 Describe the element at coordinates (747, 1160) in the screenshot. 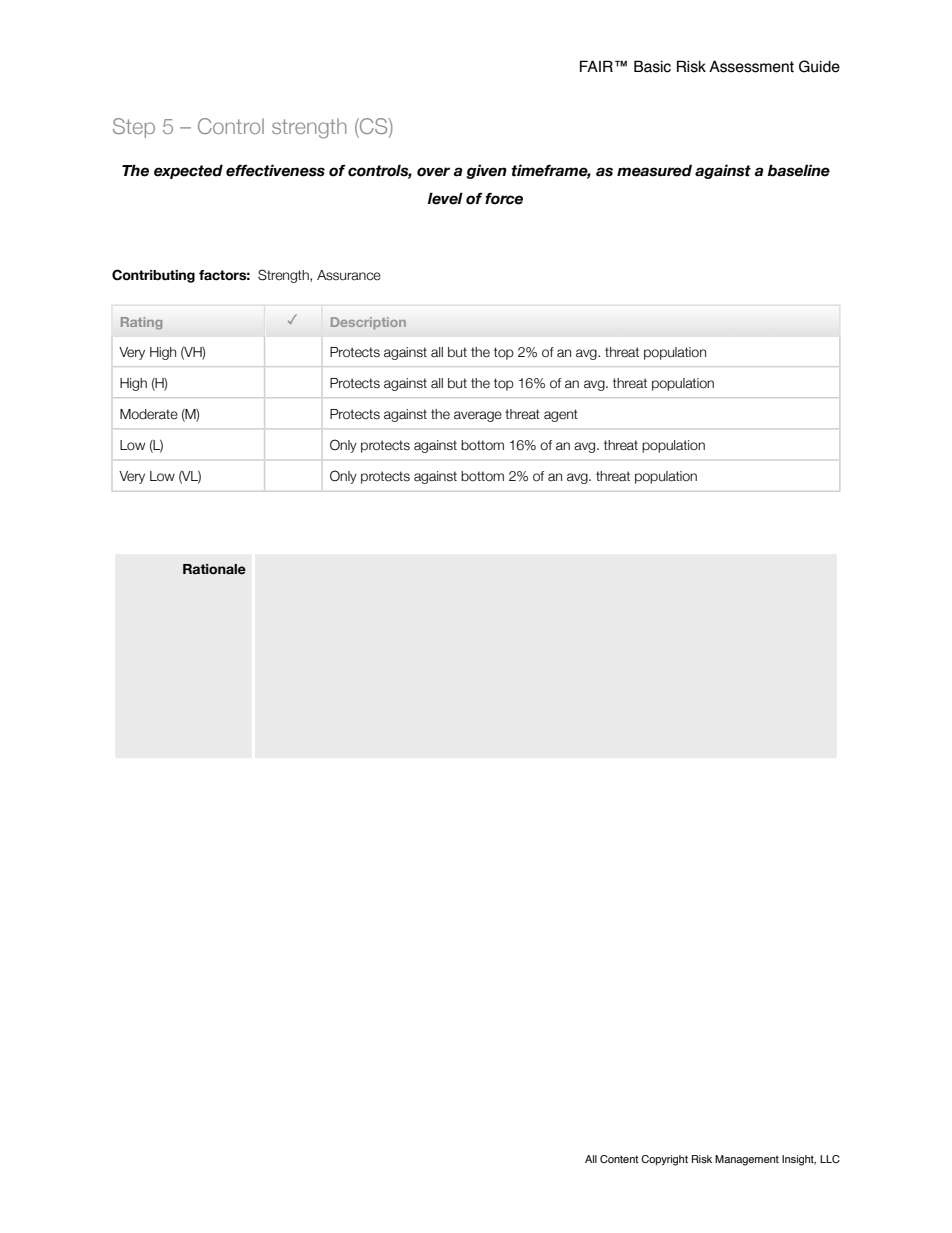

I see `Management` at that location.
